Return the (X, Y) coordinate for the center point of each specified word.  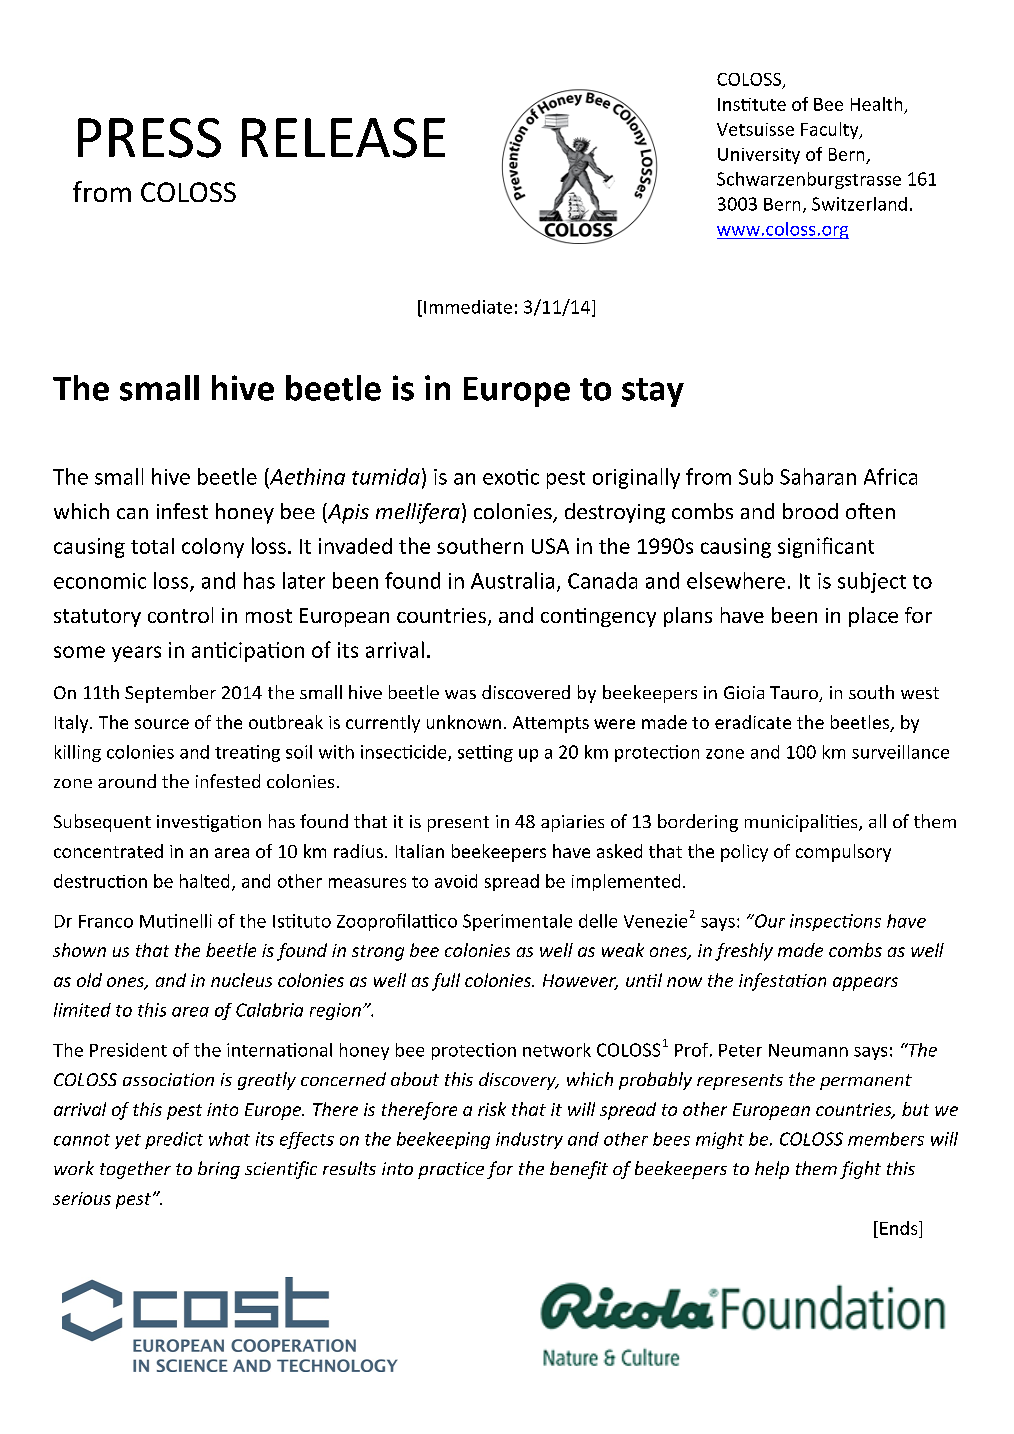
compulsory (843, 853)
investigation (209, 823)
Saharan (818, 476)
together (135, 1170)
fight (860, 1170)
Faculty (831, 130)
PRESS (149, 138)
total (152, 546)
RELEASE (343, 138)
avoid (456, 881)
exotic (511, 477)
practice (451, 1170)
